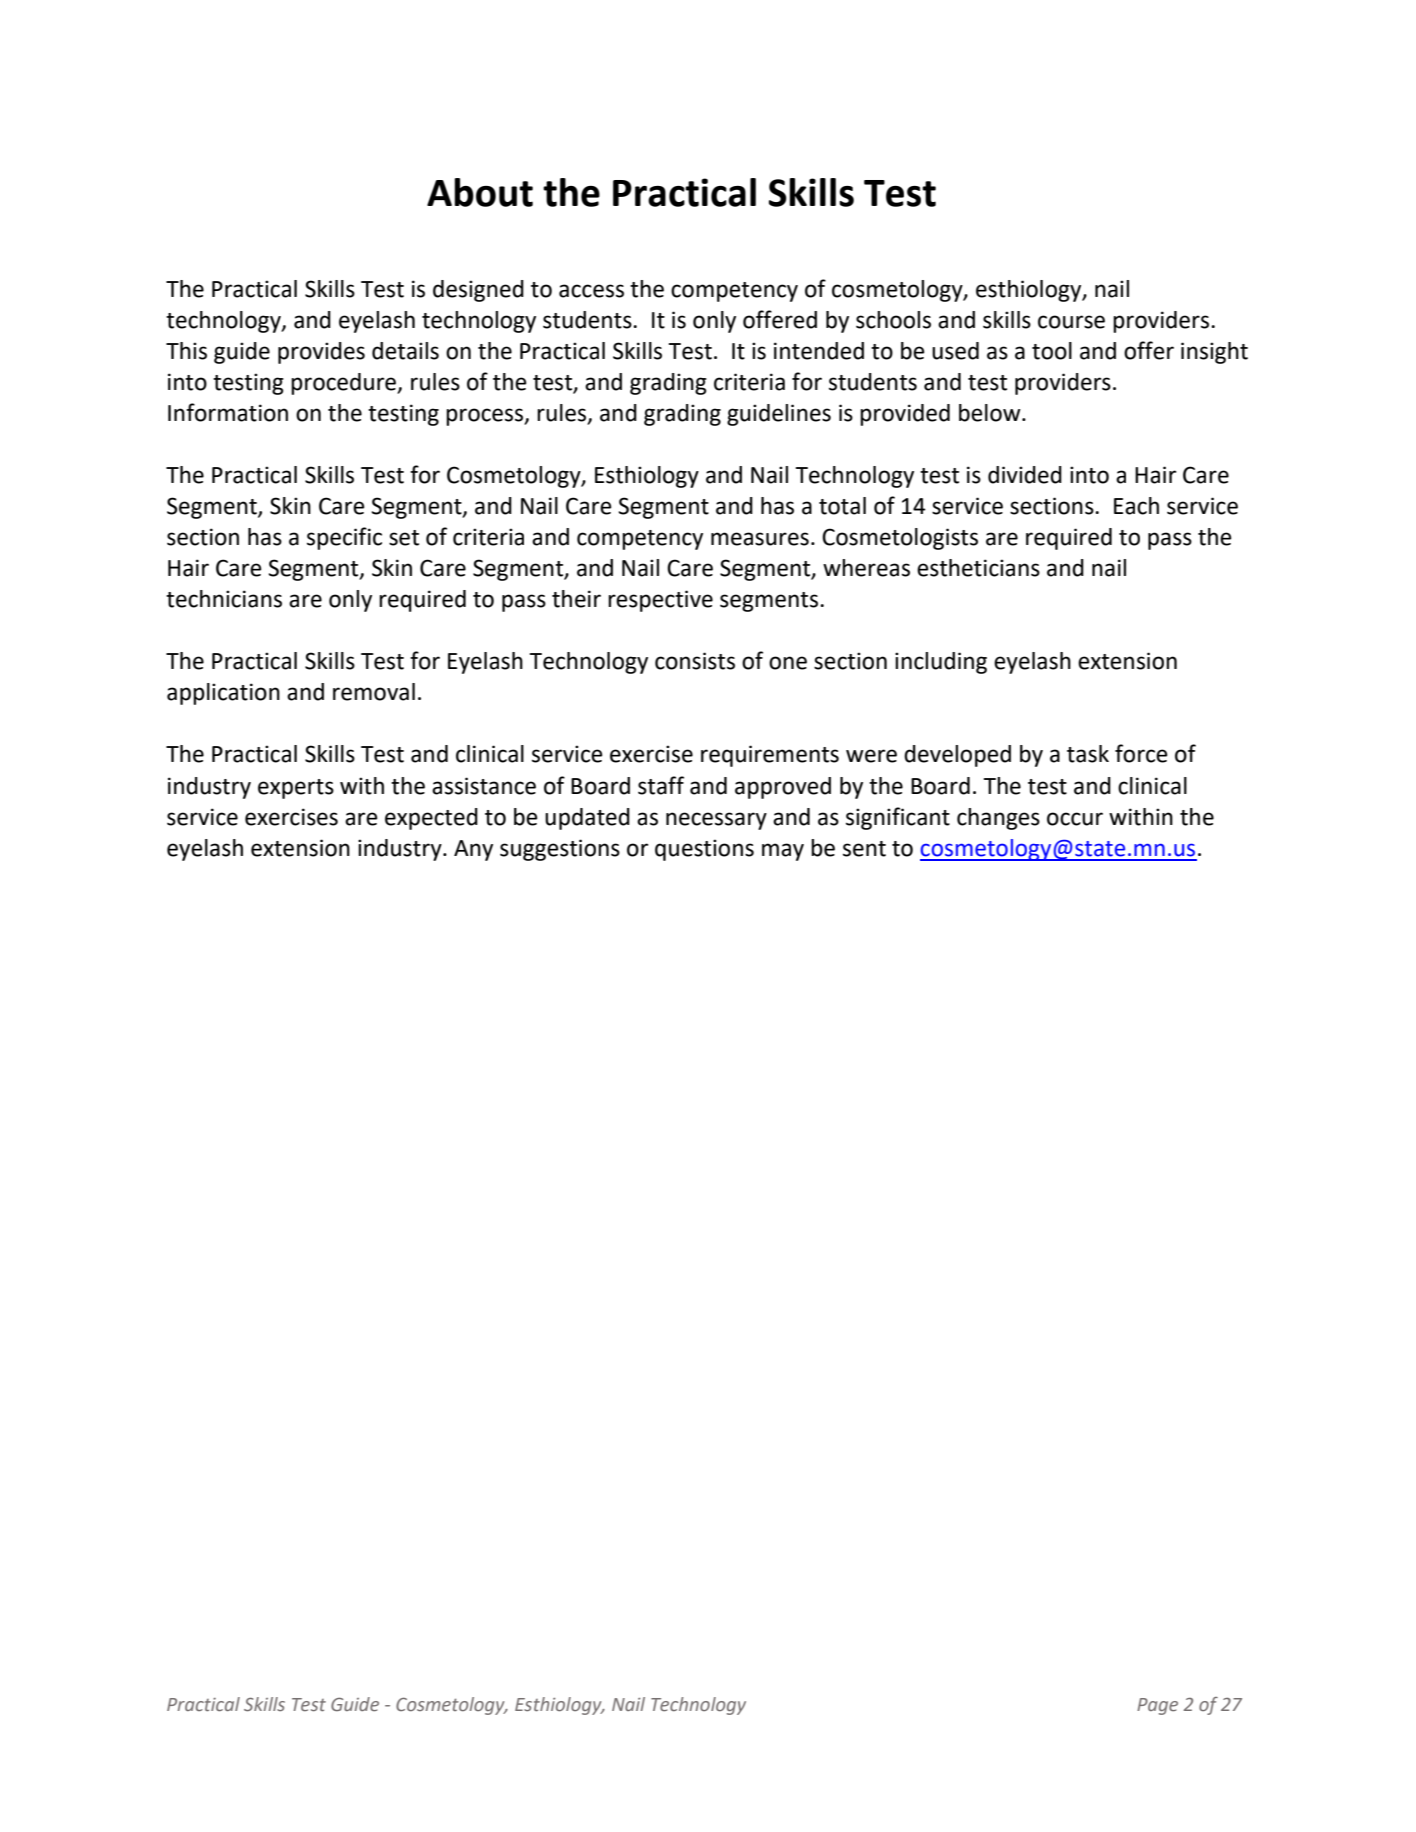 This screenshot has width=1416, height=1832. Describe the element at coordinates (1157, 1706) in the screenshot. I see `Page` at that location.
